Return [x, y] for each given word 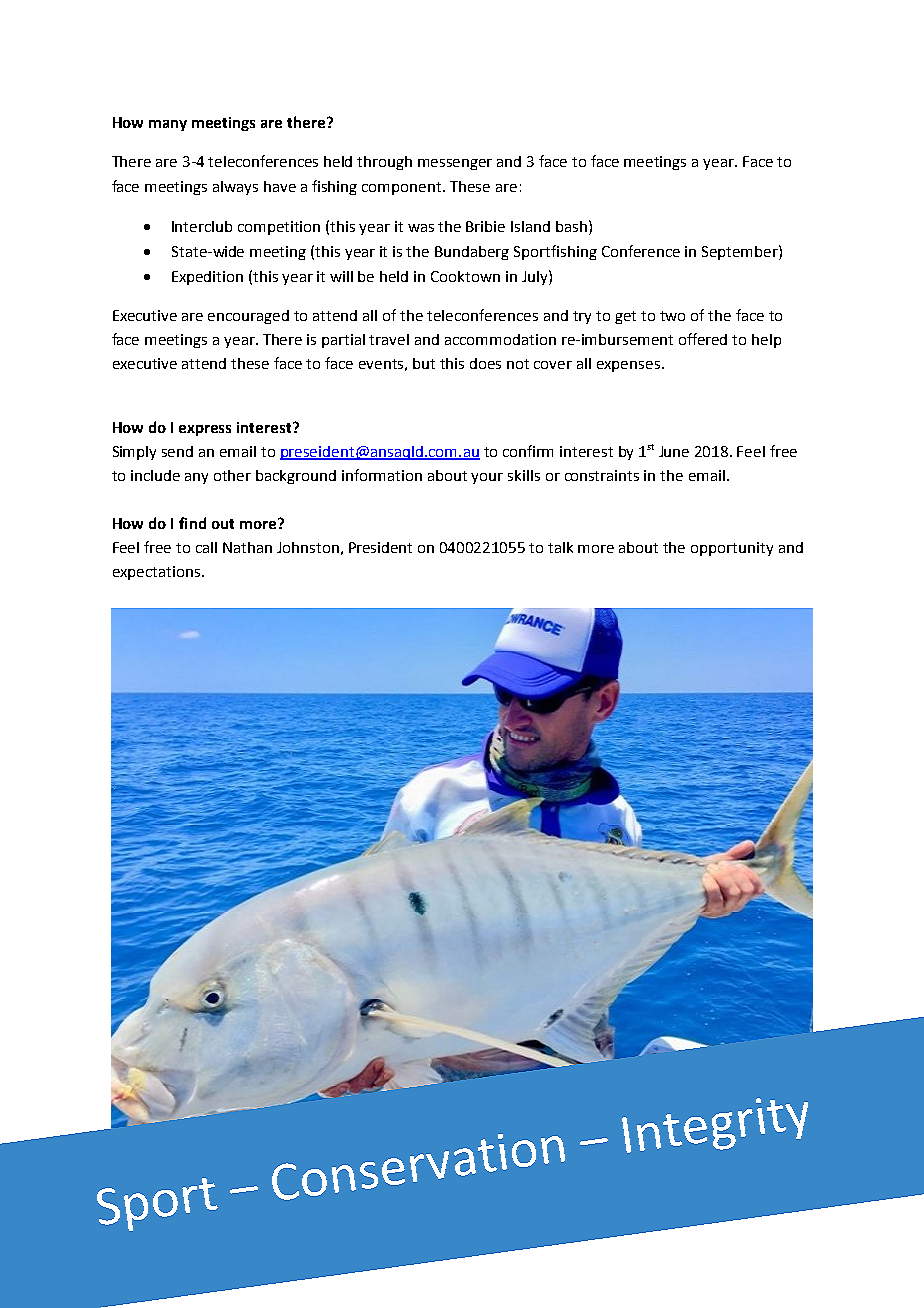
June [674, 451]
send [177, 451]
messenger [455, 164]
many [168, 125]
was [421, 228]
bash [571, 226]
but [424, 363]
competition [279, 228]
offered [703, 339]
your [487, 478]
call [206, 547]
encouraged [248, 317]
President [380, 547]
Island [530, 226]
